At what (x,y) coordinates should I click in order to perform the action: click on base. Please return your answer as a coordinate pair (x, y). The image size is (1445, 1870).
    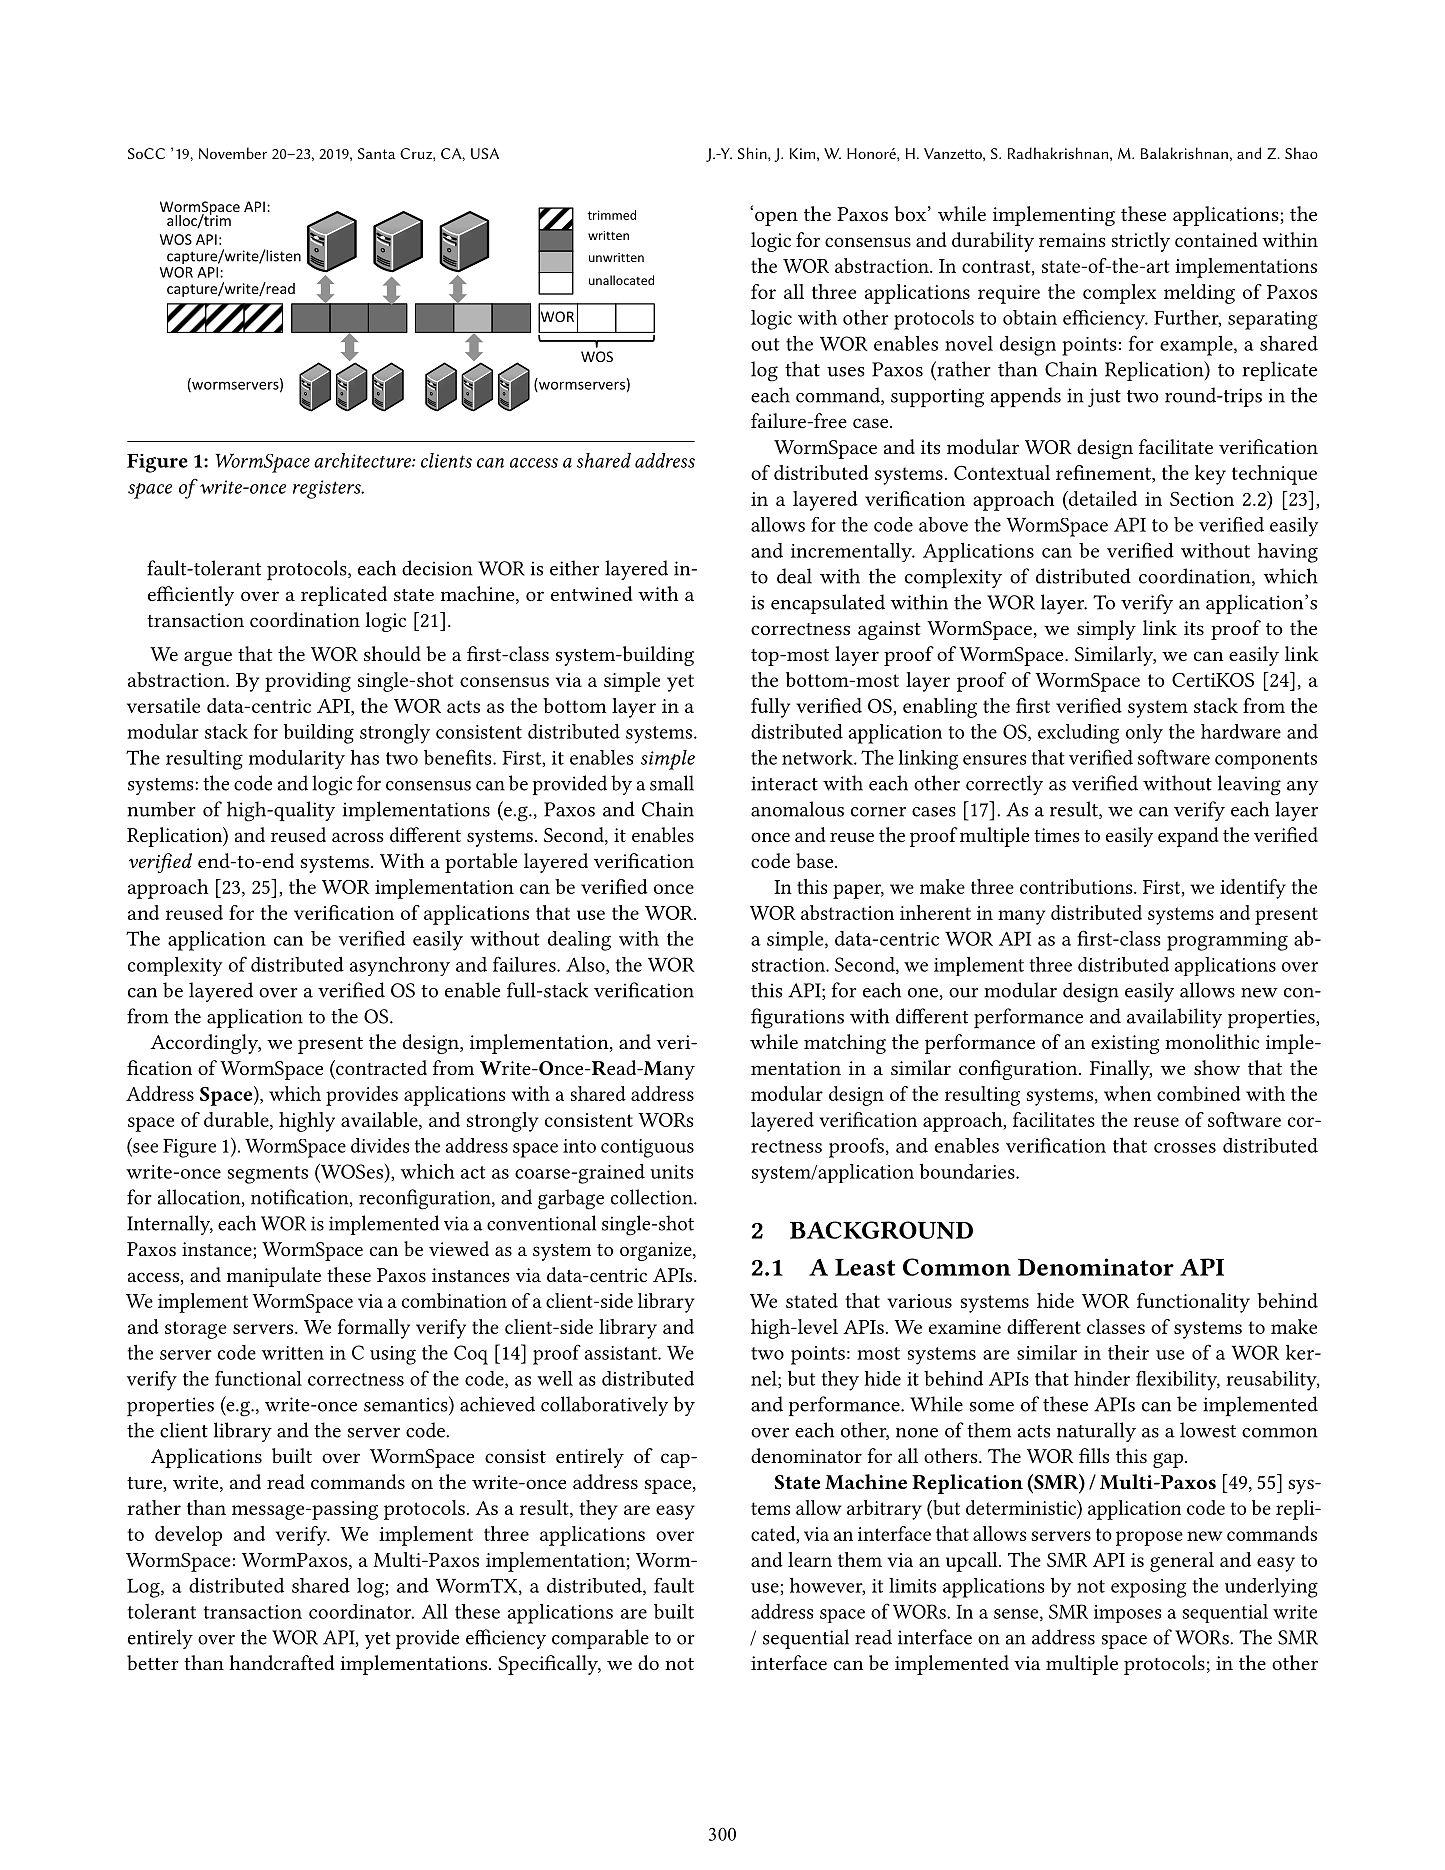
    Looking at the image, I should click on (816, 860).
